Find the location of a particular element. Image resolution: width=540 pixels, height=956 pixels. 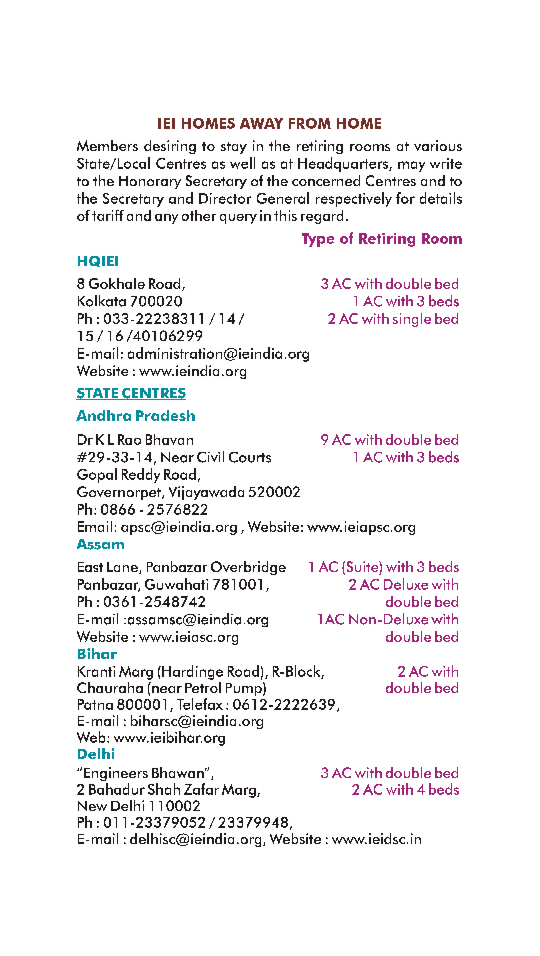

may is located at coordinates (411, 166).
